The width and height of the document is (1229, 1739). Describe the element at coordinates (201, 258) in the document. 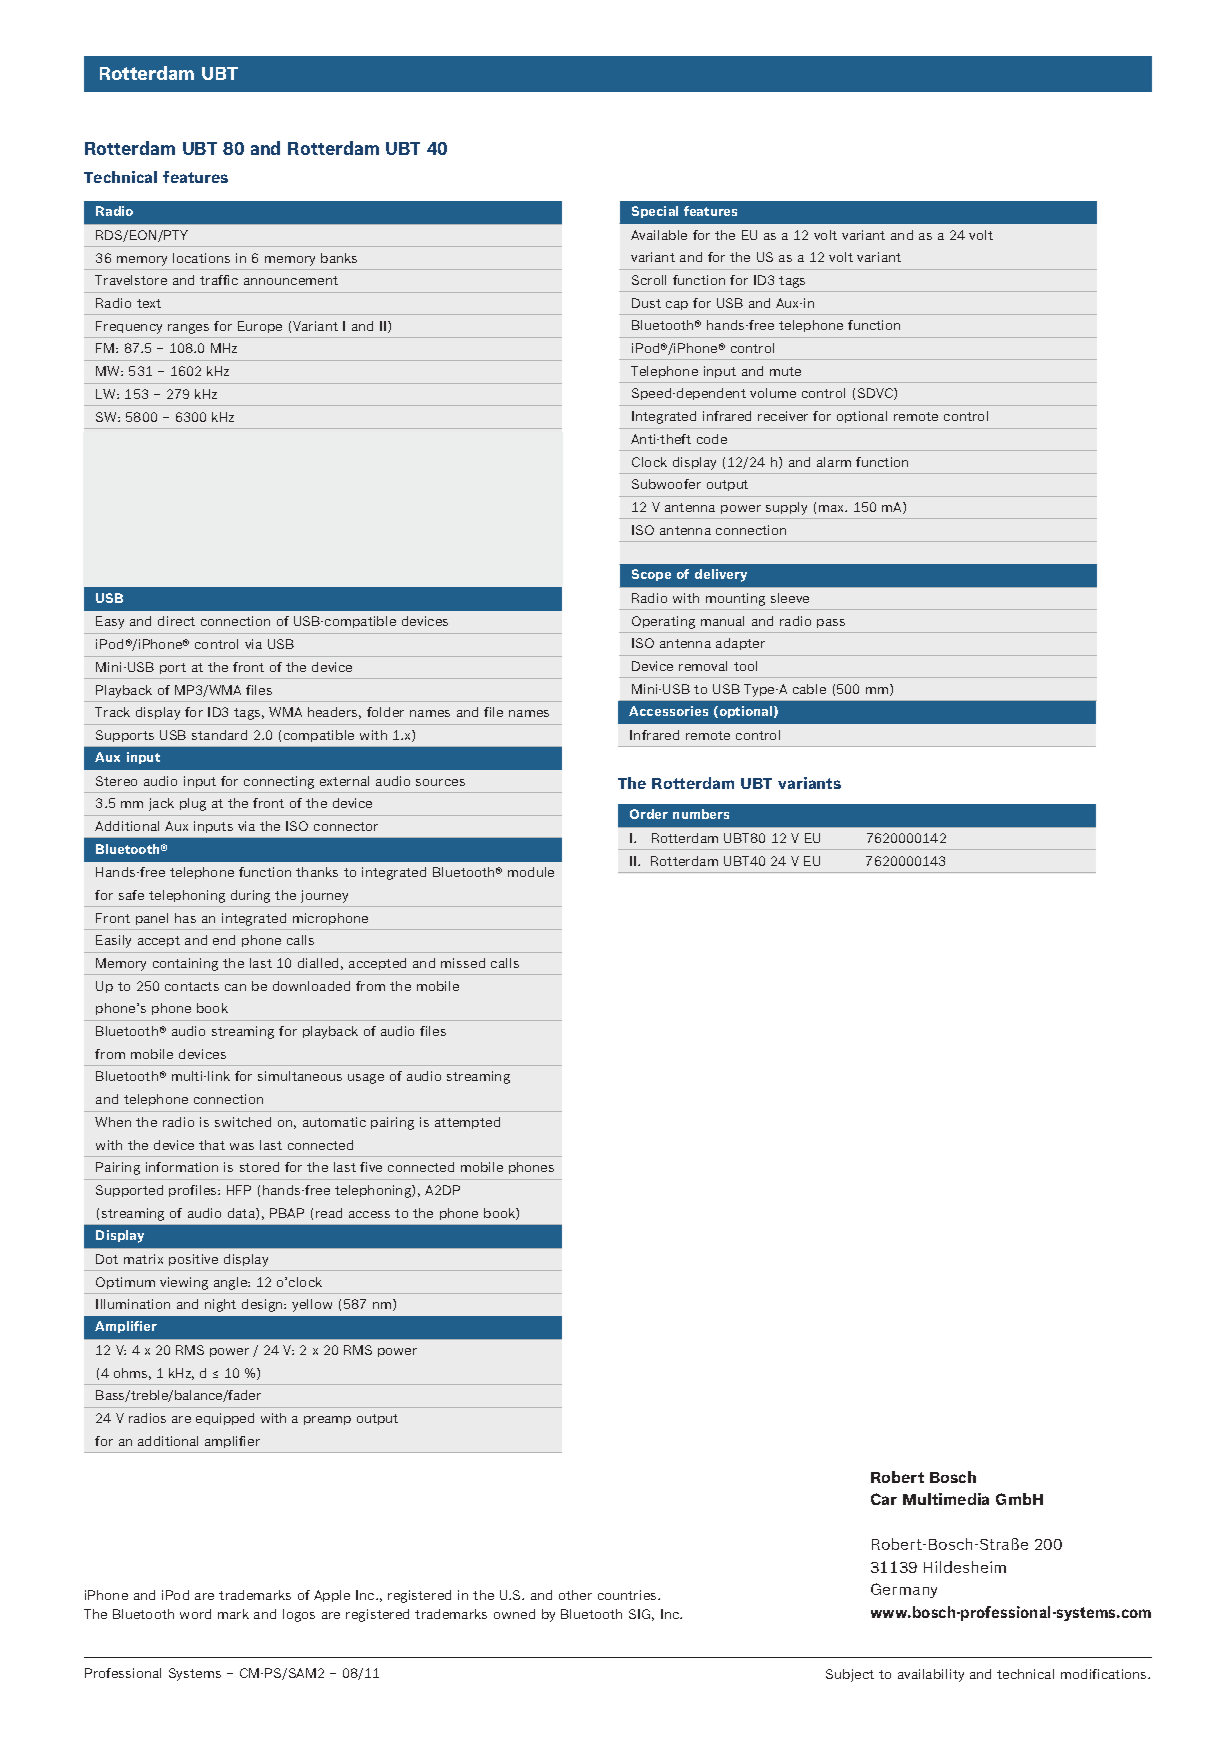

I see `locations` at that location.
